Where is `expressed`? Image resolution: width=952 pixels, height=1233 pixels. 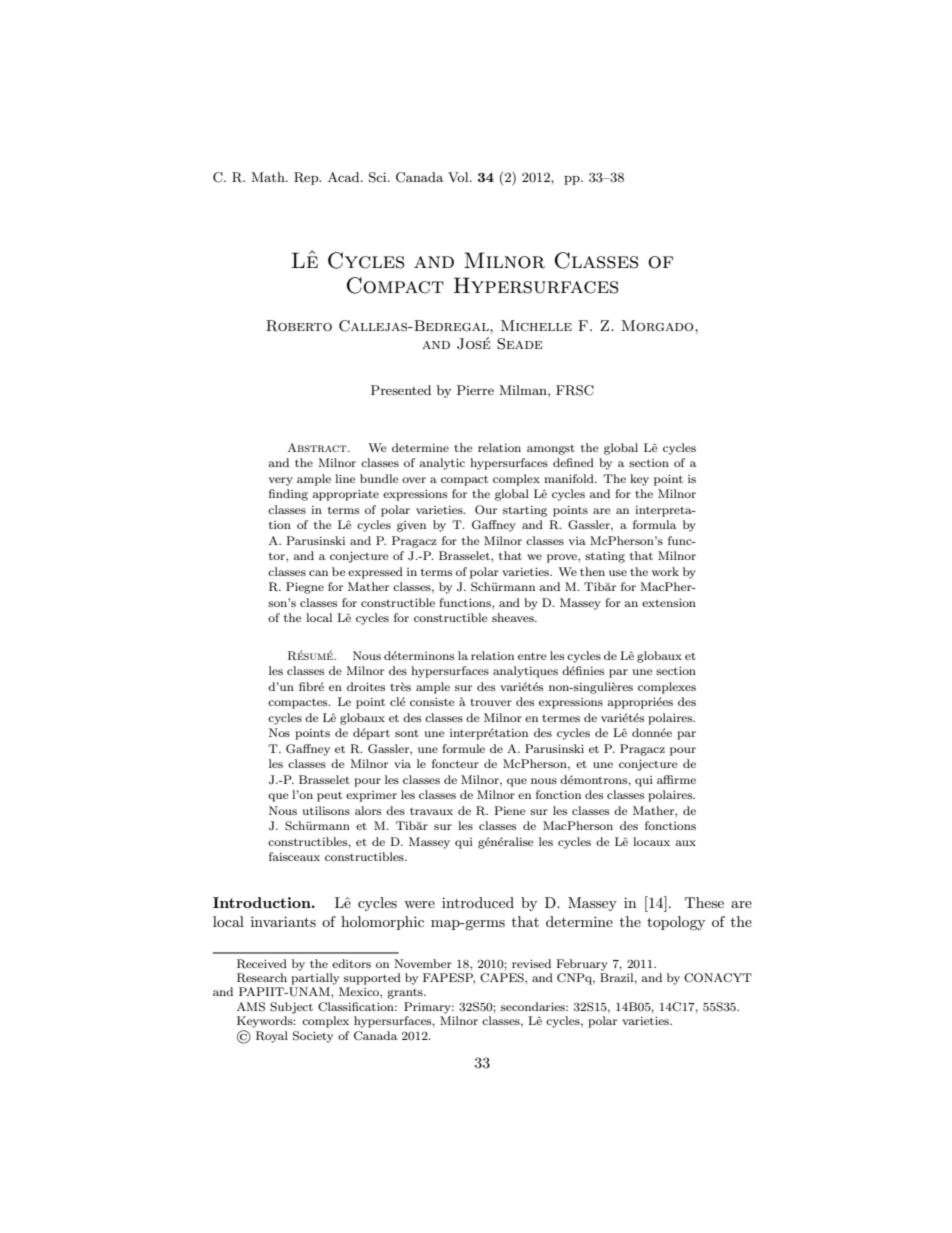 expressed is located at coordinates (375, 573).
